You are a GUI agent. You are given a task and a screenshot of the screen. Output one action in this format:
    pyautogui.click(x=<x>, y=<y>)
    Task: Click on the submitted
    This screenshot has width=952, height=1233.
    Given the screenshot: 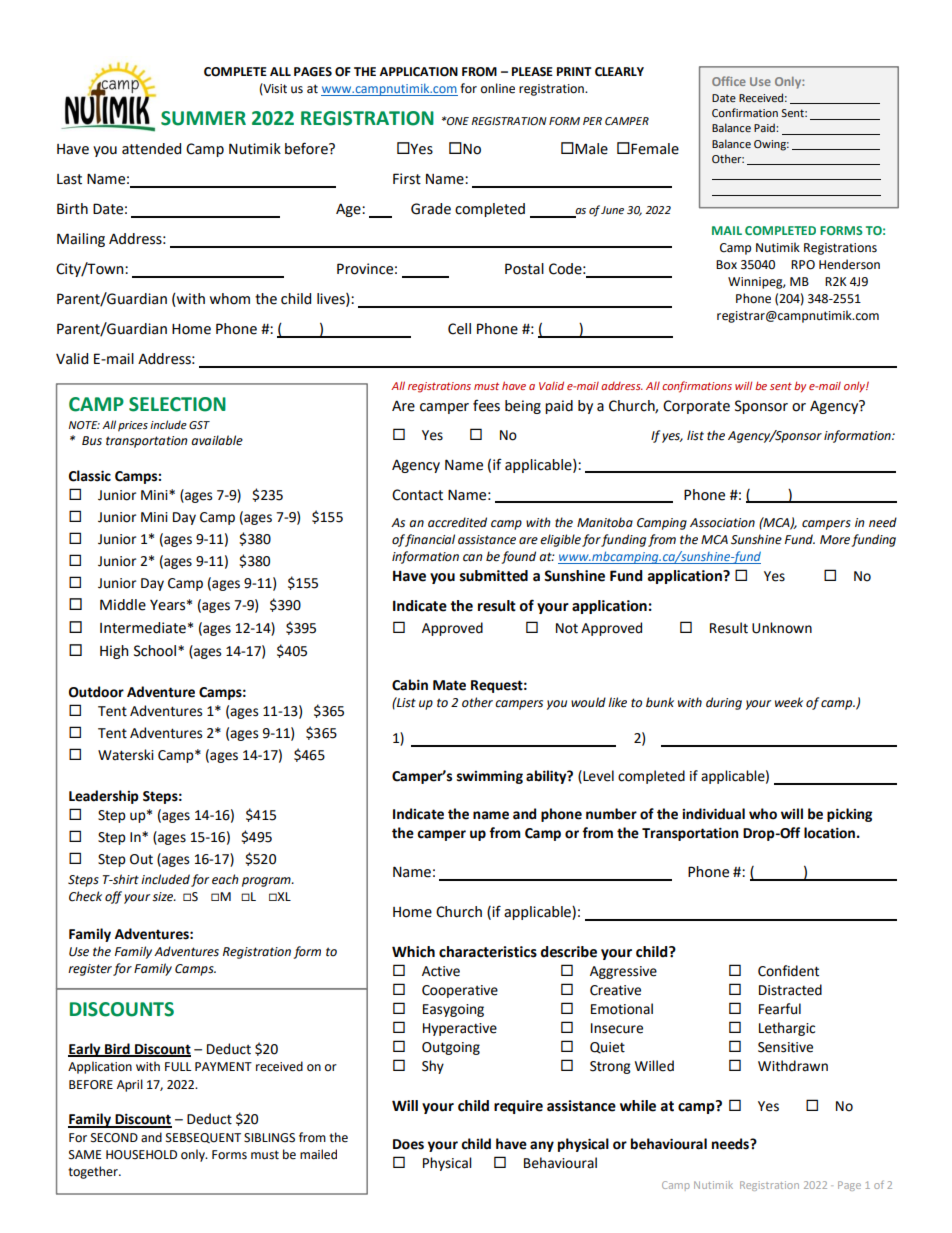 What is the action you would take?
    pyautogui.click(x=494, y=576)
